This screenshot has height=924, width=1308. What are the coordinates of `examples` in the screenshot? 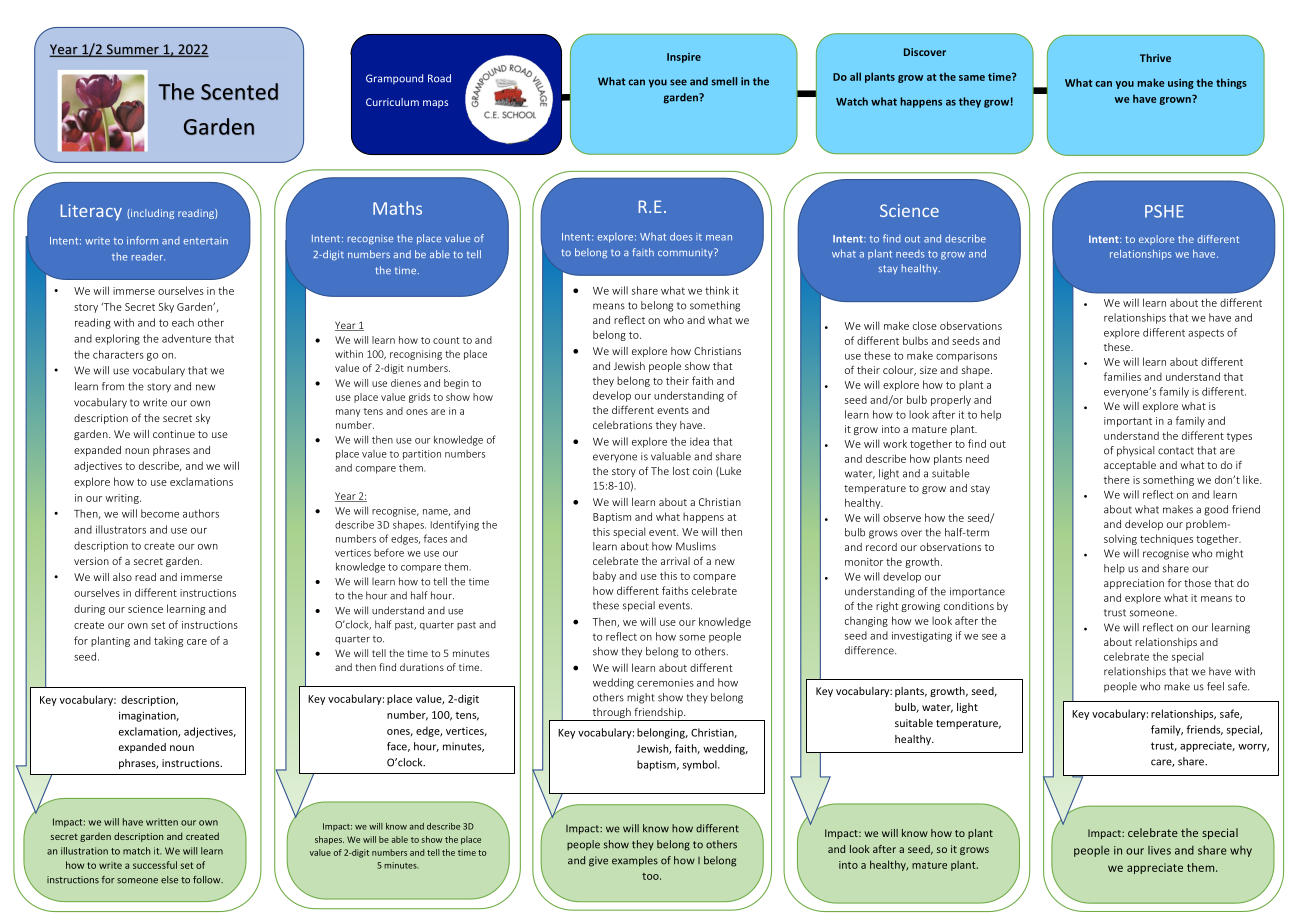 It's located at (635, 861).
